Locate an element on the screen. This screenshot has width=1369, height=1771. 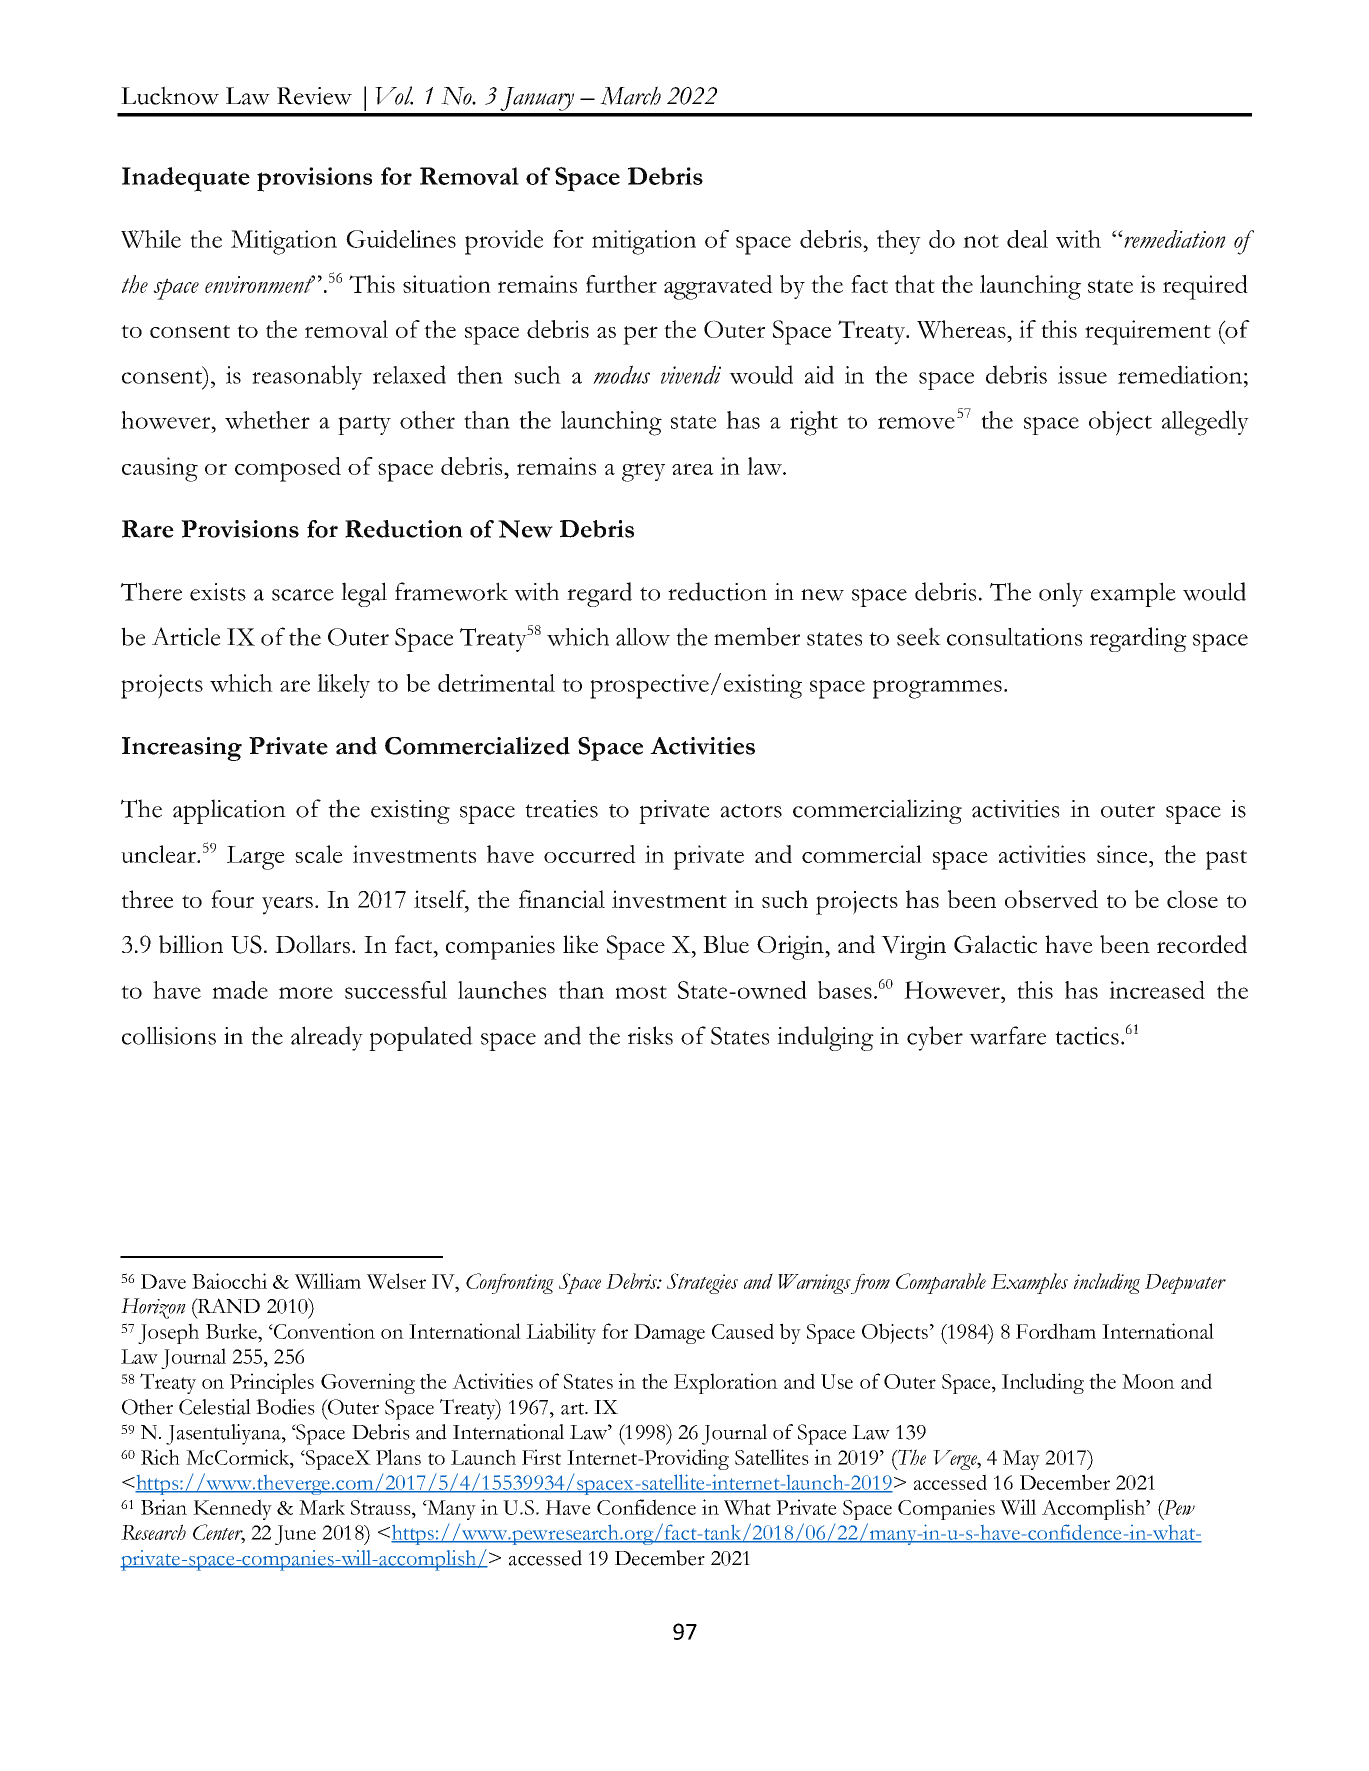
Strategies is located at coordinates (702, 1283).
